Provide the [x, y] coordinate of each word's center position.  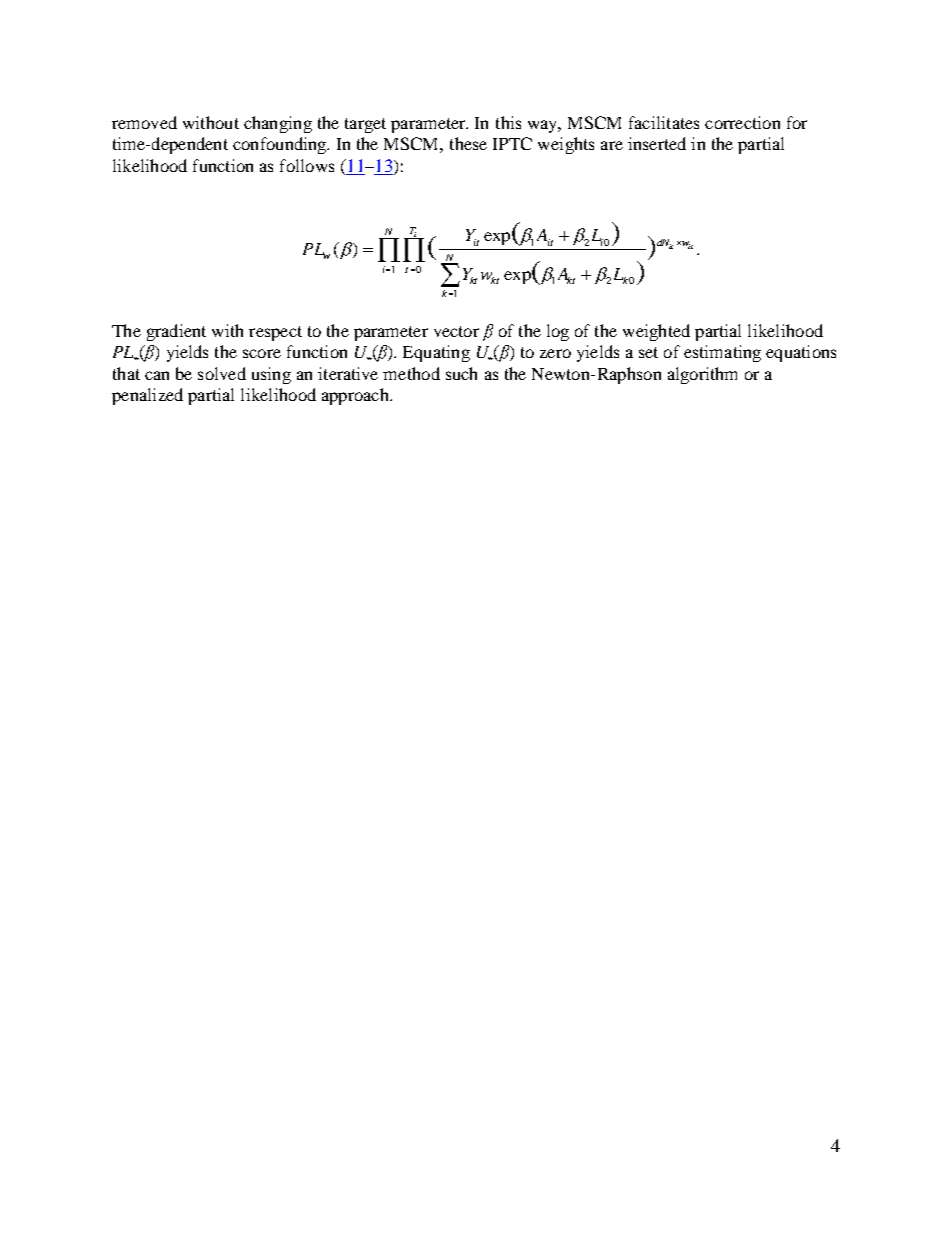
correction [742, 122]
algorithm [702, 375]
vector [456, 331]
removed [144, 122]
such [461, 373]
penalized [147, 396]
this [508, 122]
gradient [176, 332]
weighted [656, 332]
